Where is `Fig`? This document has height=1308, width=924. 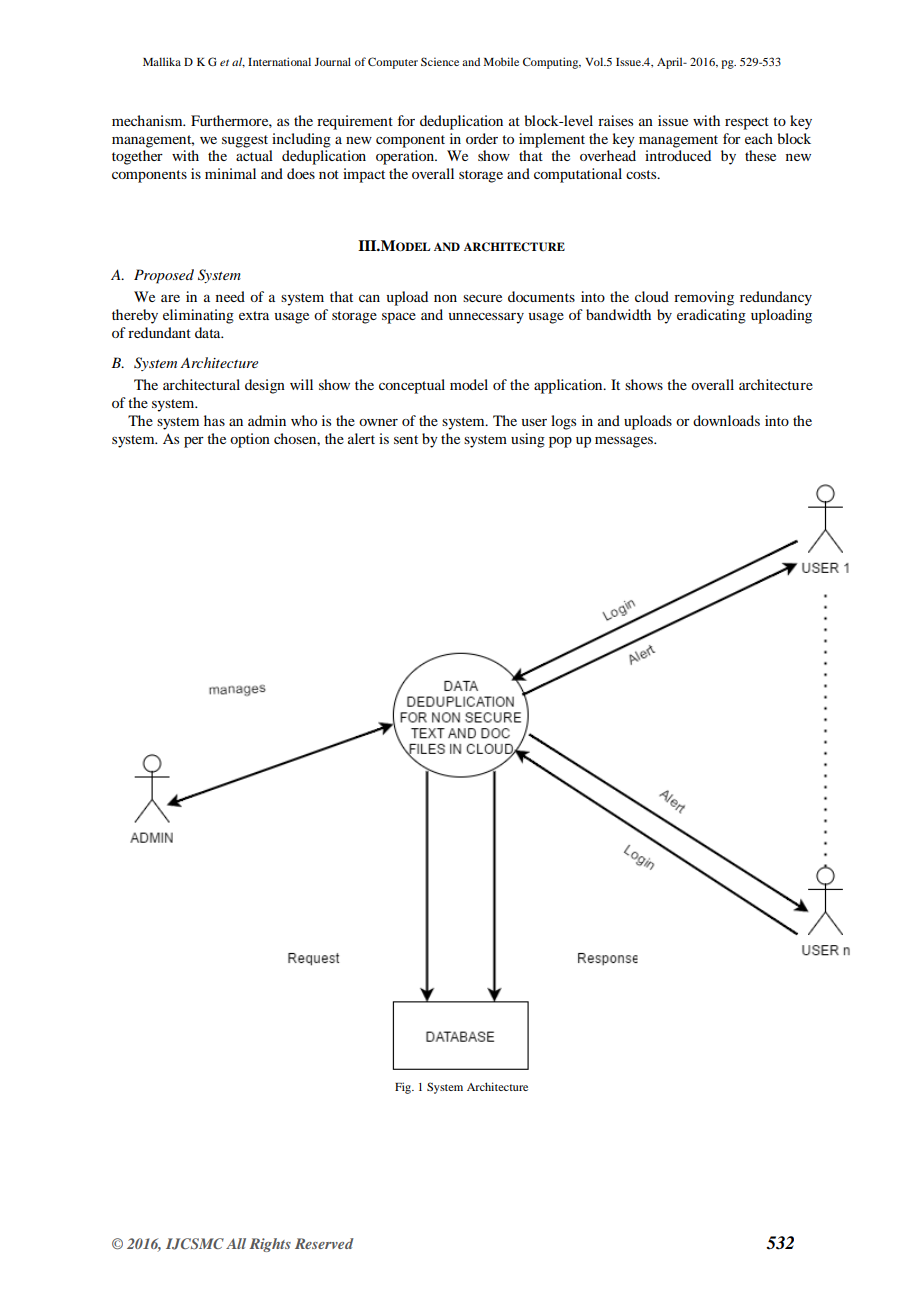 Fig is located at coordinates (404, 1088).
